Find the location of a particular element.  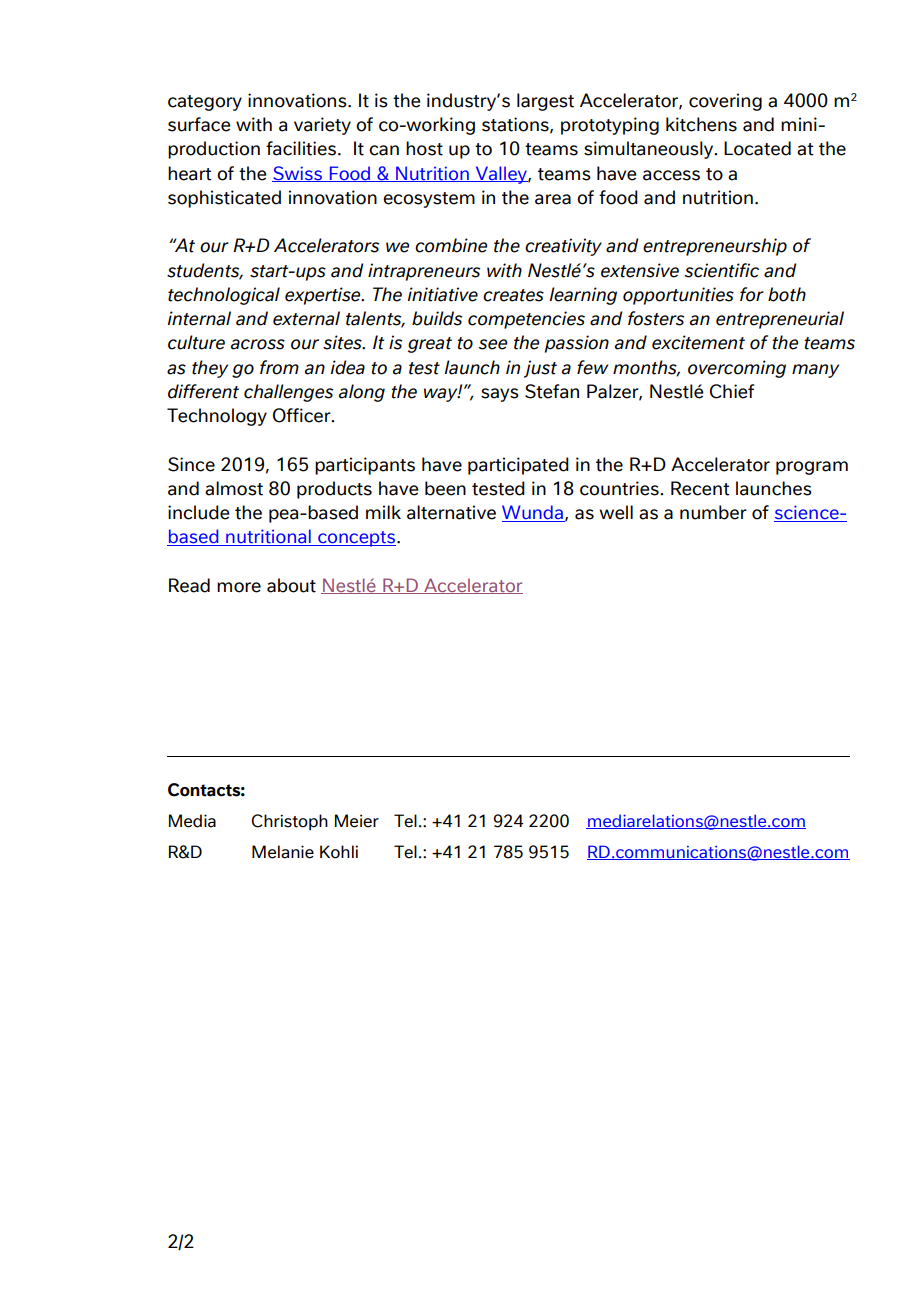

from is located at coordinates (279, 367).
